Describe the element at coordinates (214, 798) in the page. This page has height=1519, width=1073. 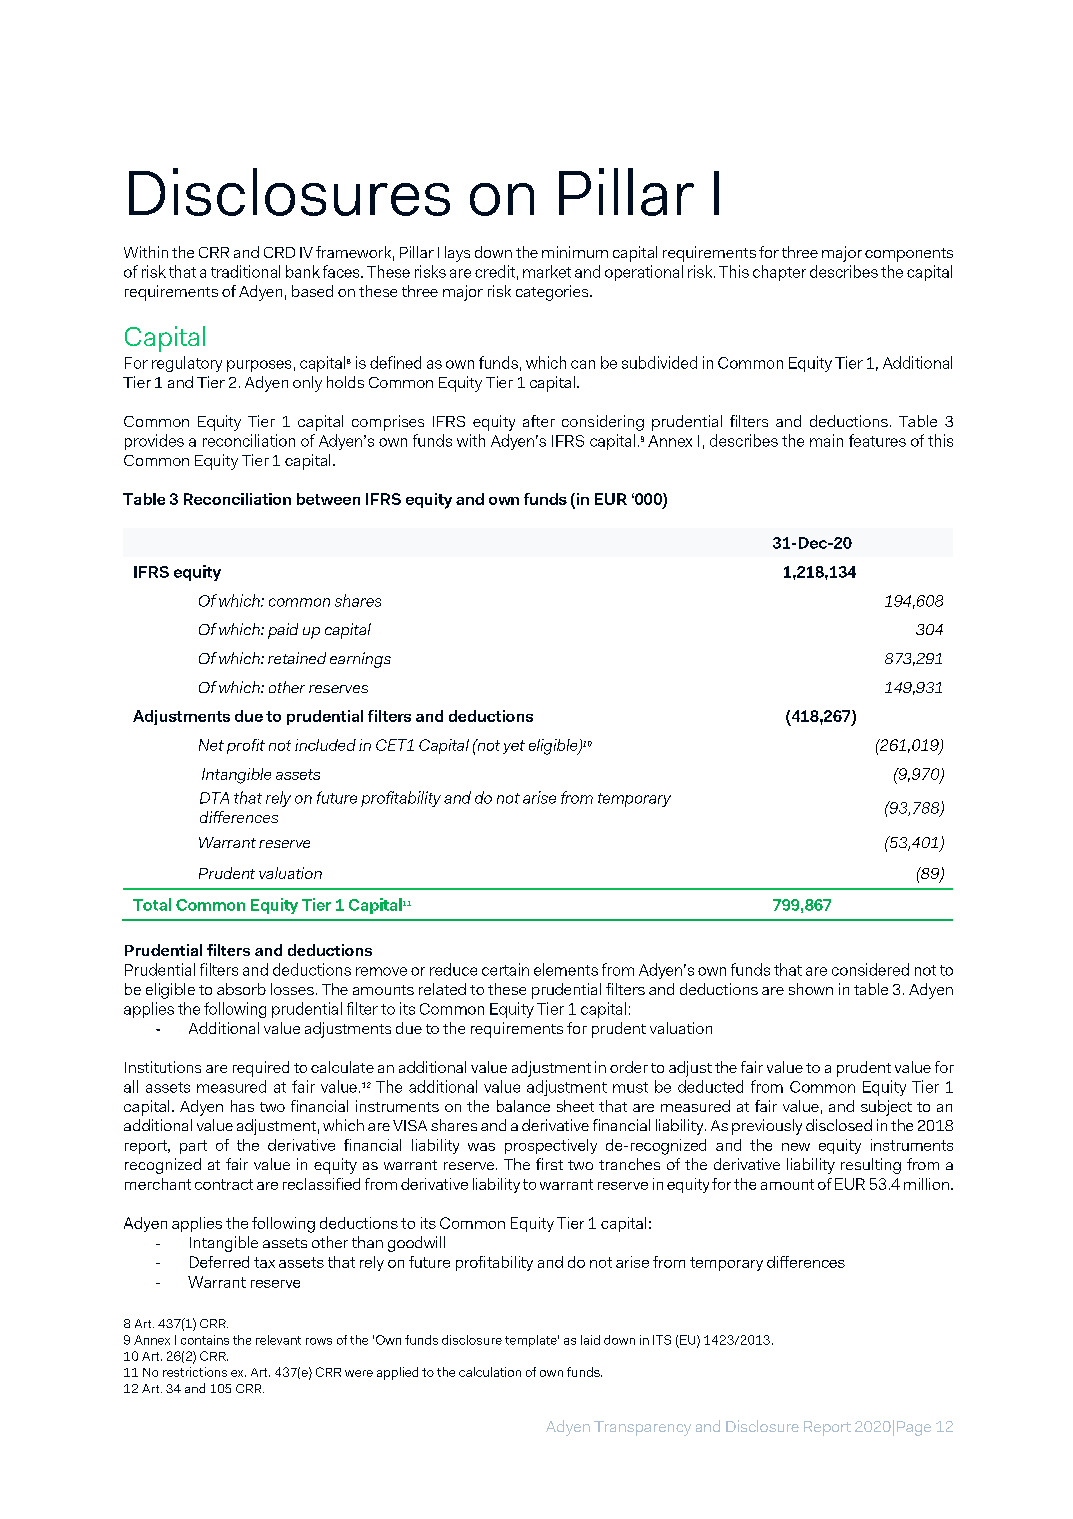
I see `DTA` at that location.
